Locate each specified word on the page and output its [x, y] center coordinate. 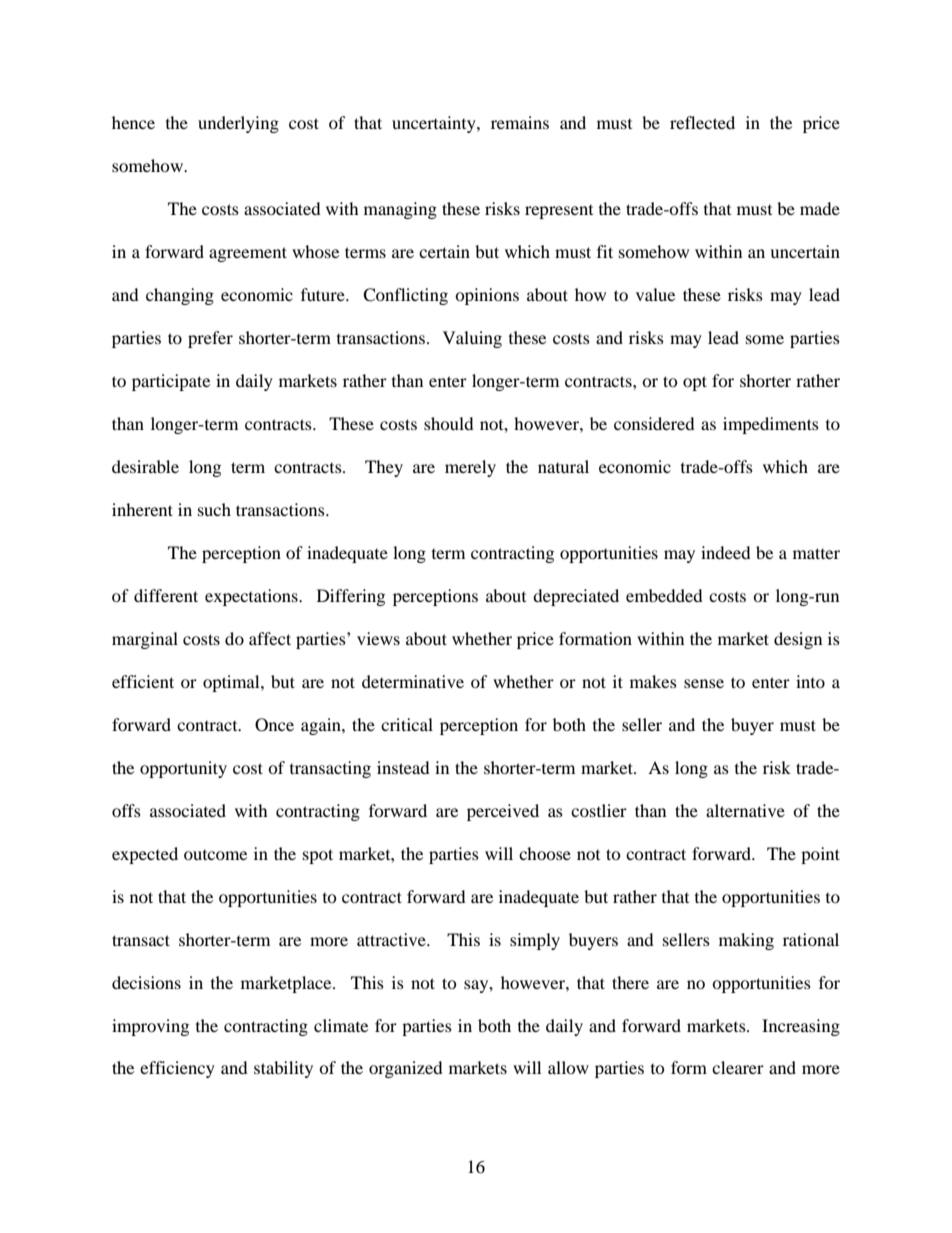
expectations [252, 597]
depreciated [576, 597]
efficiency [177, 1069]
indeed [726, 552]
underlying [238, 124]
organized [406, 1069]
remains [520, 122]
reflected [702, 122]
